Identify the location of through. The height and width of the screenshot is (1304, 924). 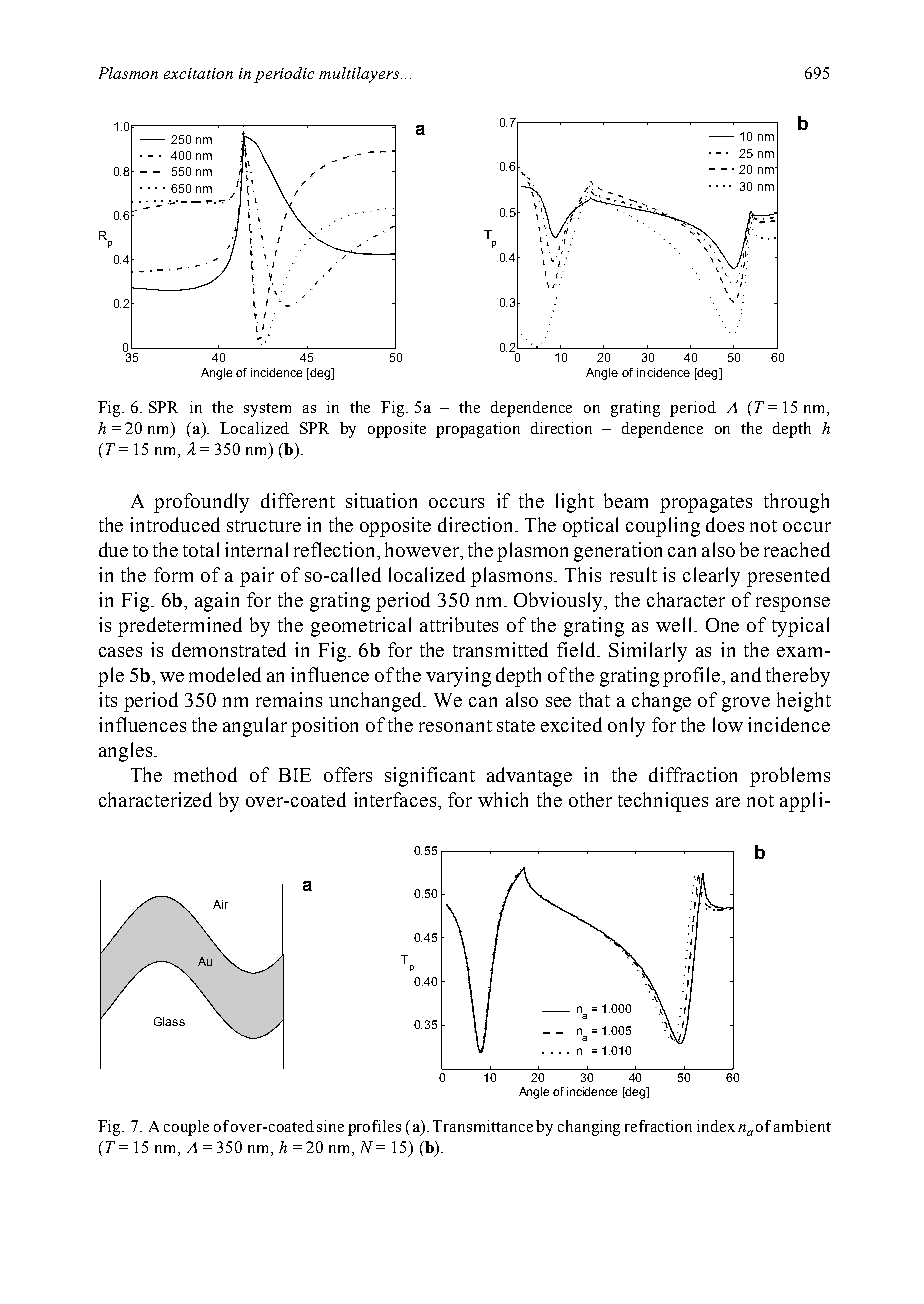
(796, 503).
